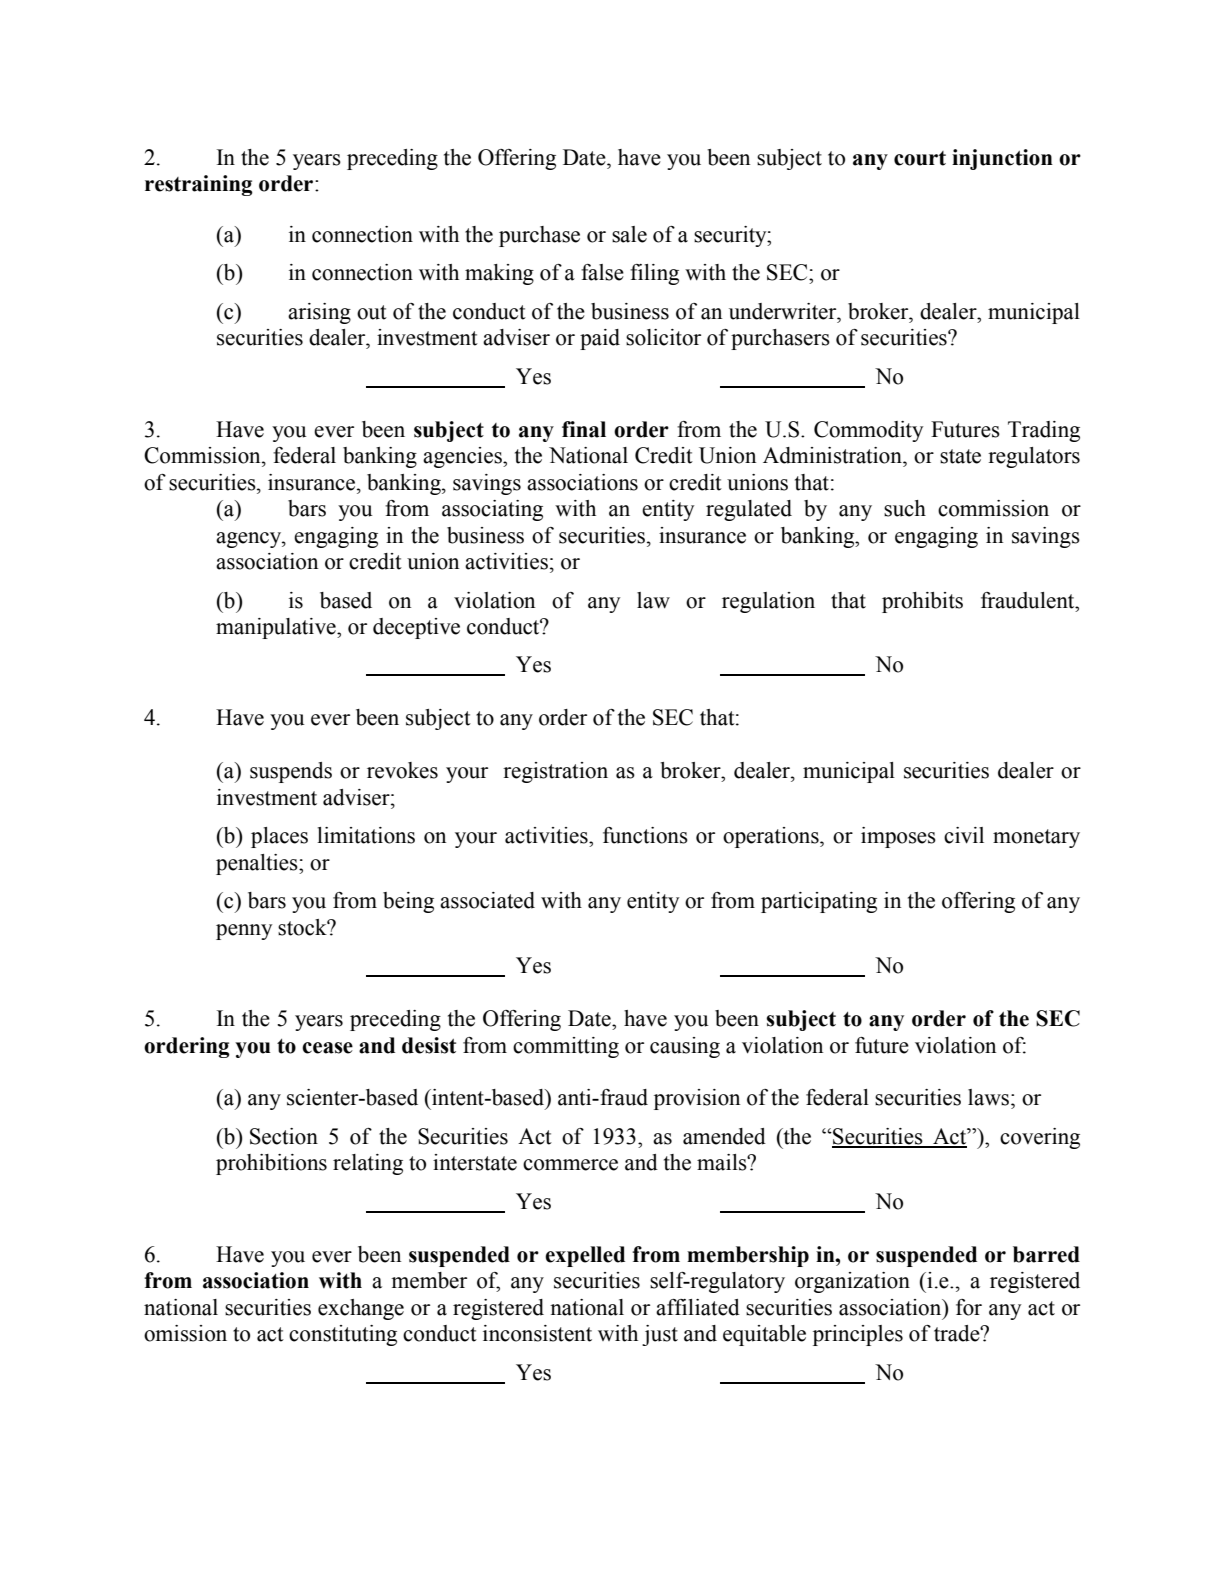 Image resolution: width=1225 pixels, height=1585 pixels. What do you see at coordinates (361, 1309) in the screenshot?
I see `exchange` at bounding box center [361, 1309].
